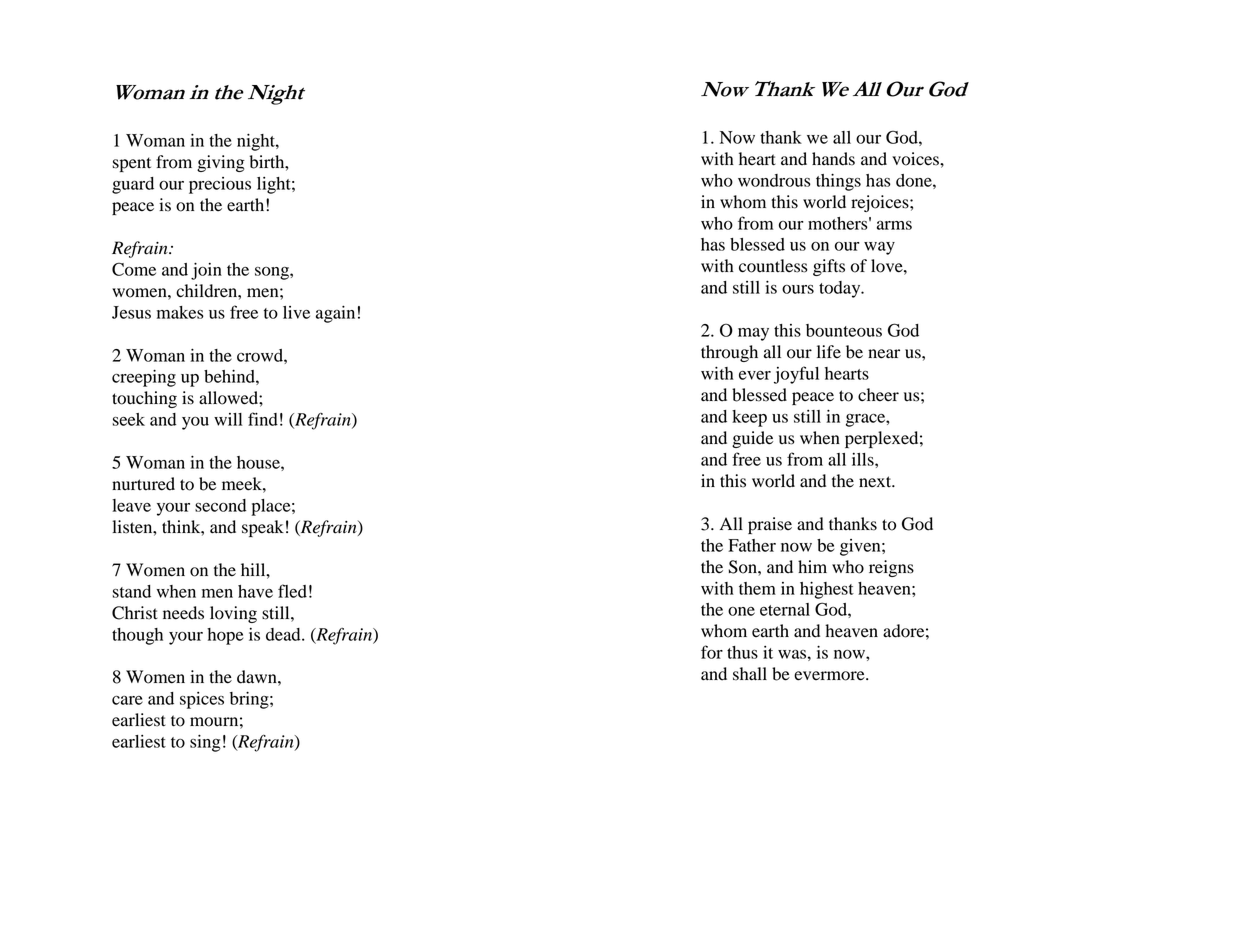 The height and width of the screenshot is (952, 1233). What do you see at coordinates (829, 352) in the screenshot?
I see `life` at bounding box center [829, 352].
